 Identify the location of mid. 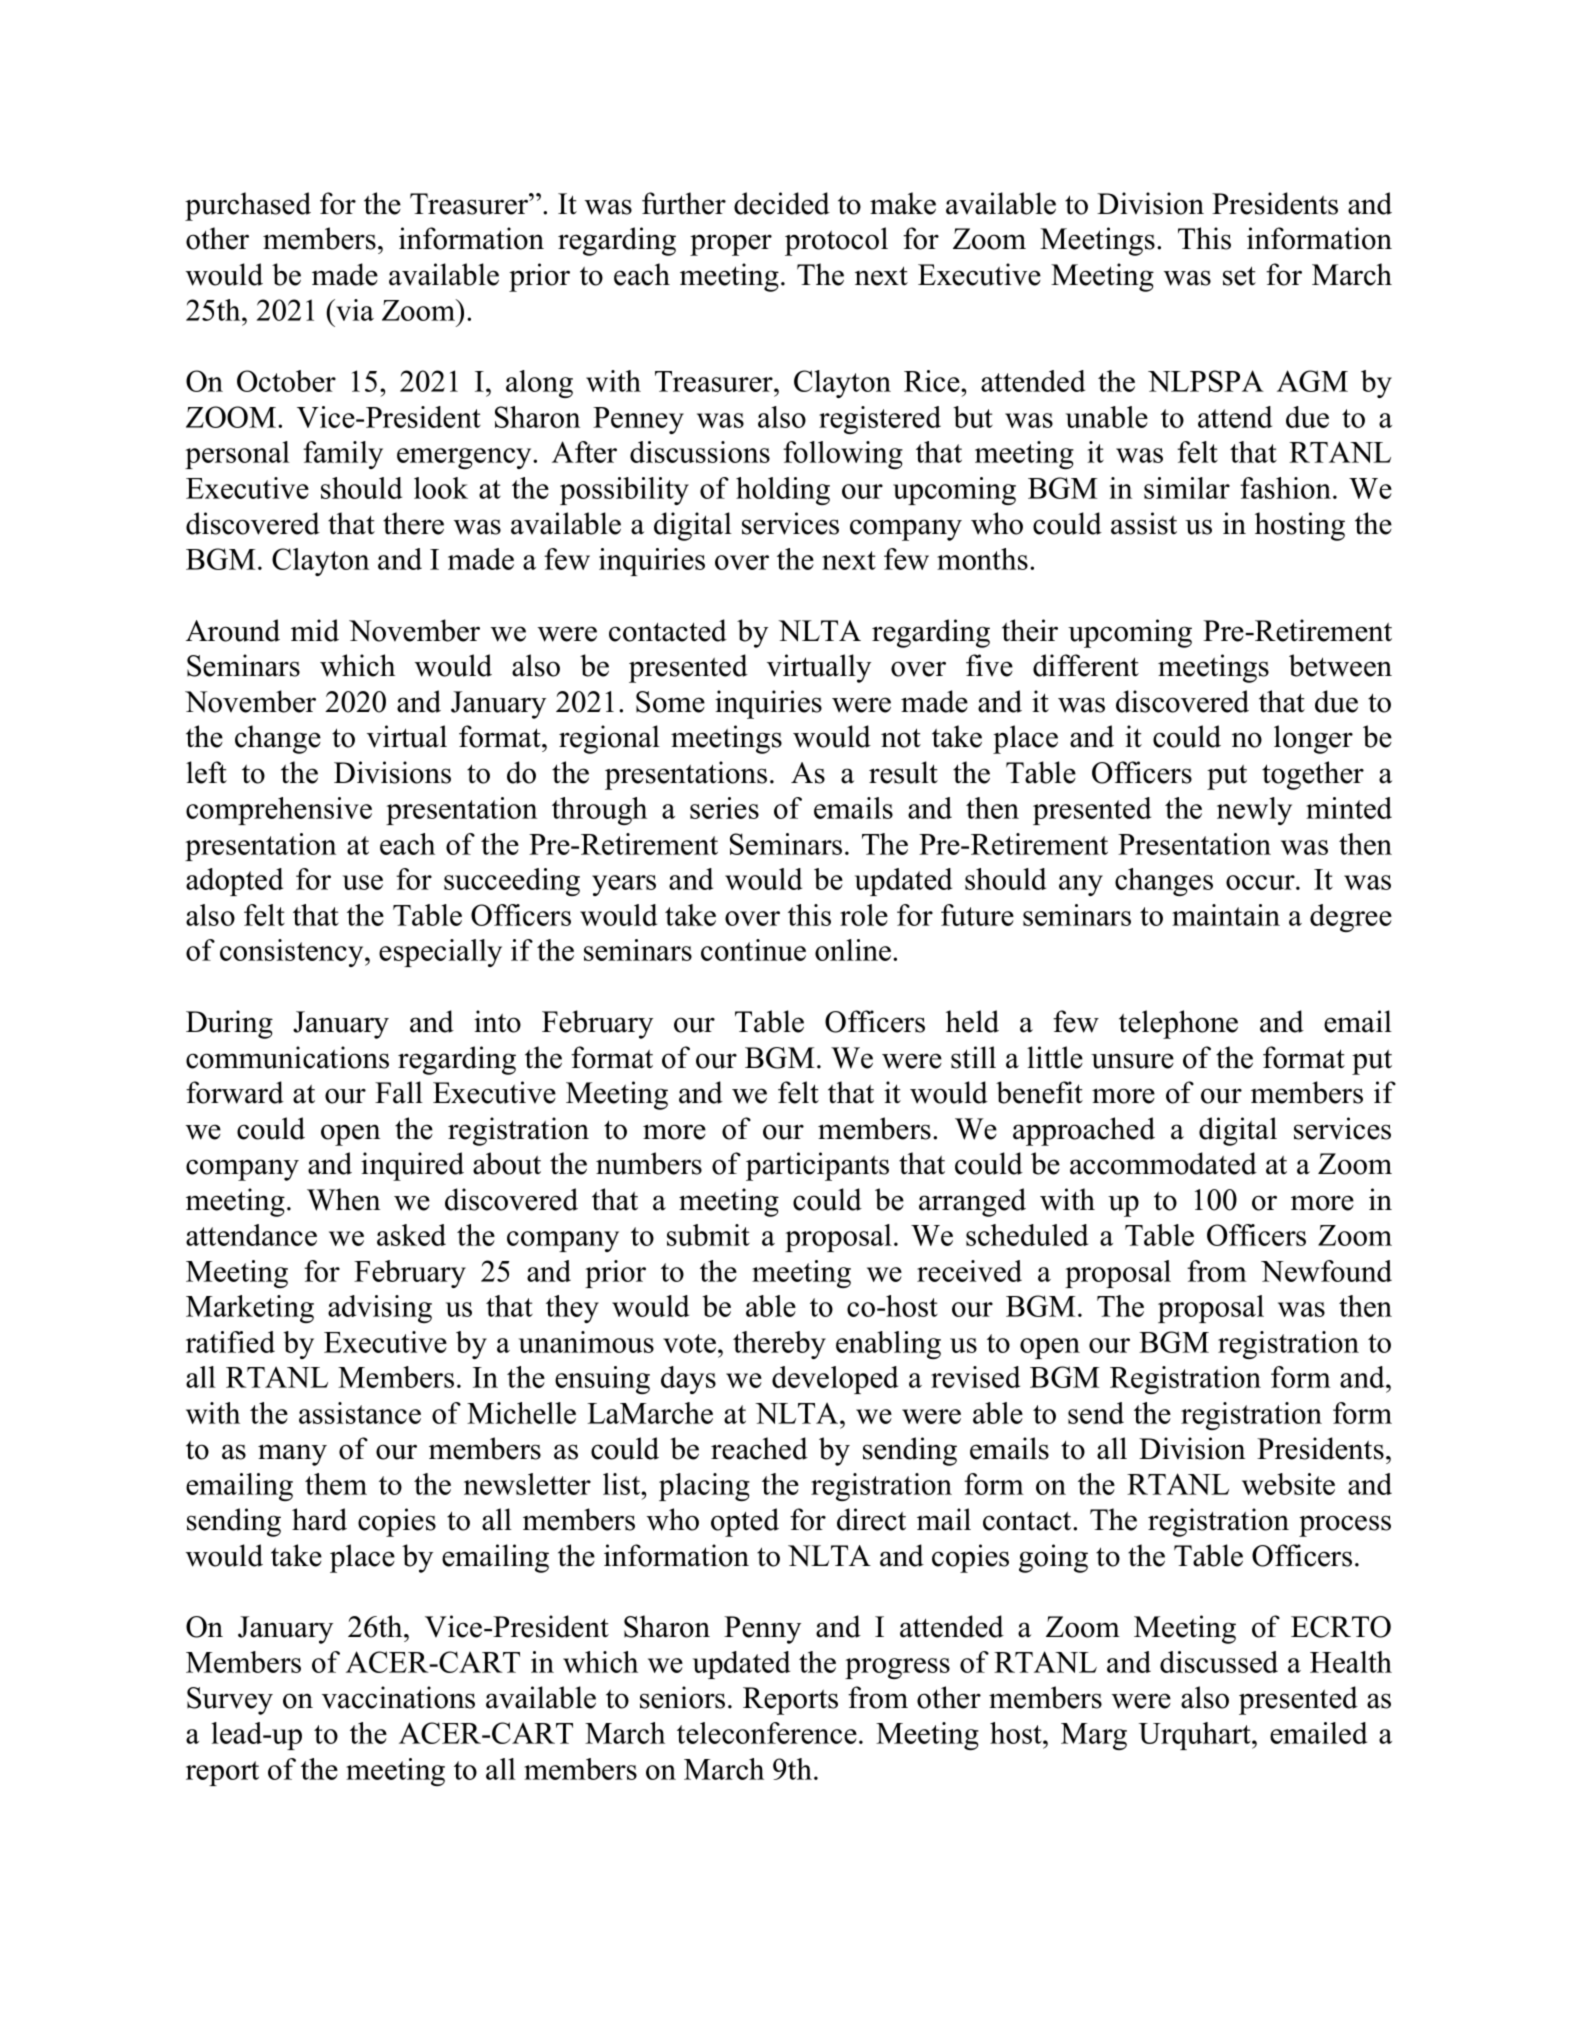
(315, 630).
